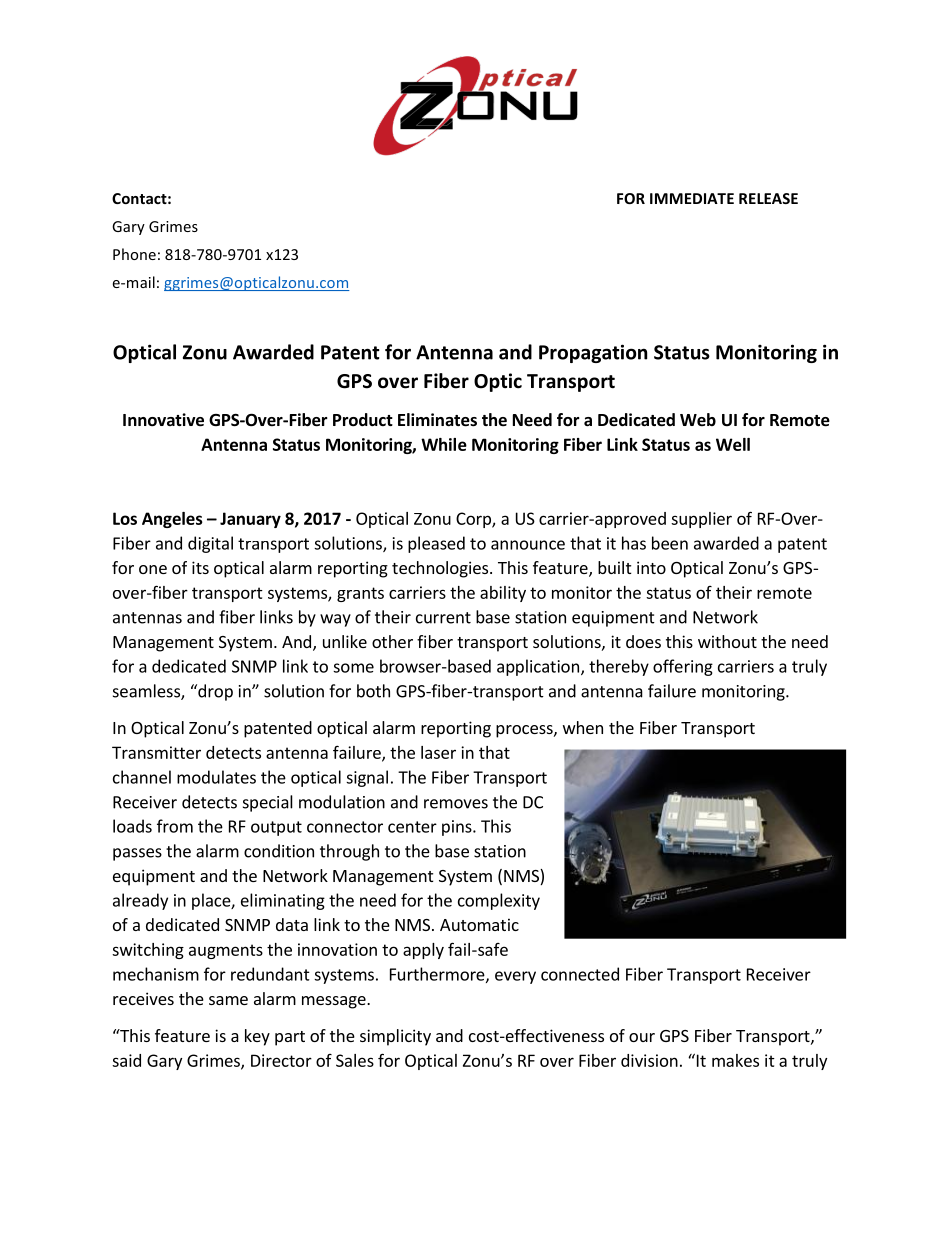 This document has width=952, height=1233. What do you see at coordinates (438, 752) in the document?
I see `laser` at bounding box center [438, 752].
